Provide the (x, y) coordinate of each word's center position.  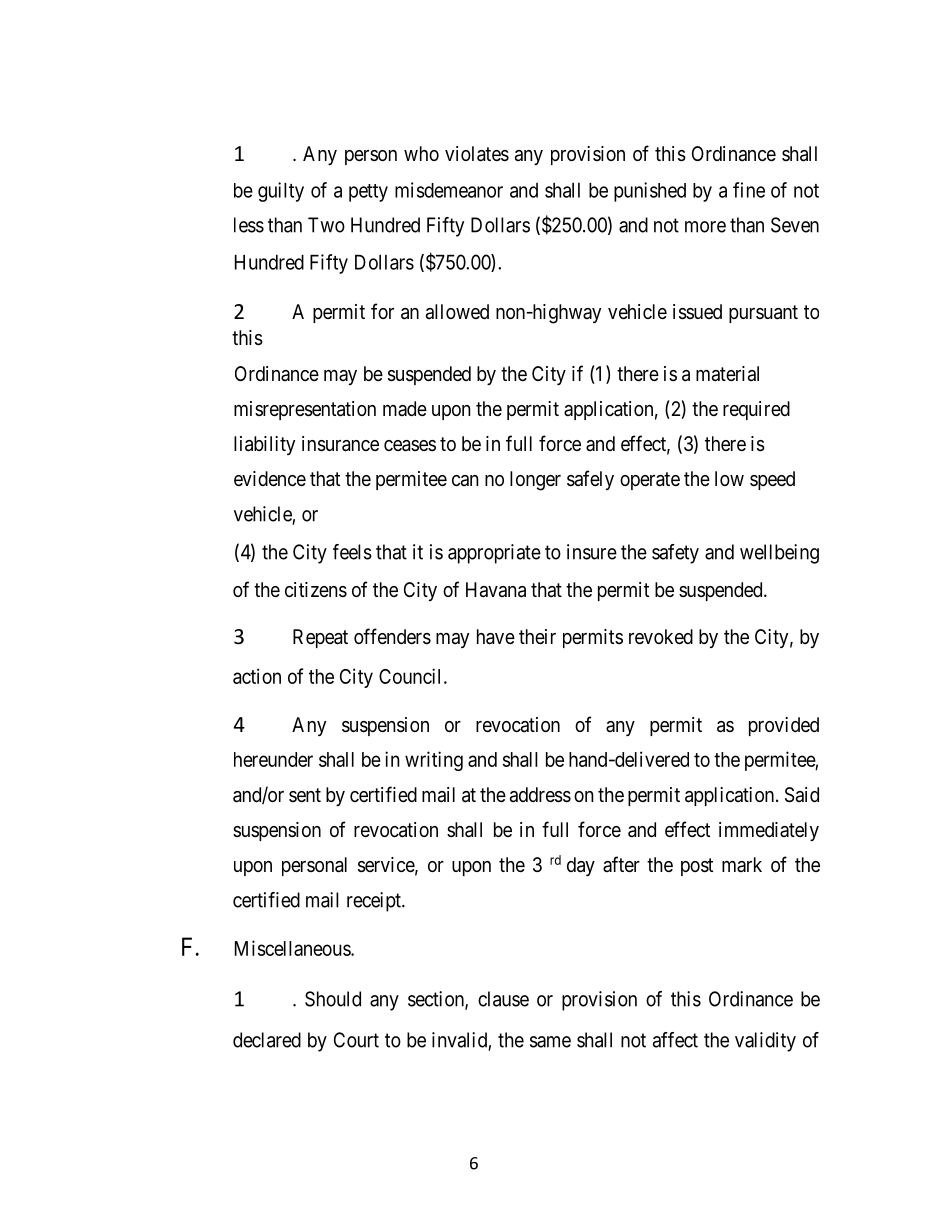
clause (503, 999)
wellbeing (779, 554)
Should (333, 999)
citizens (316, 590)
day (581, 866)
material (727, 374)
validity (765, 1042)
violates (477, 154)
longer (535, 481)
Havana (496, 590)
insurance (340, 444)
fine (749, 190)
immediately (769, 831)
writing (434, 761)
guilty (281, 192)
